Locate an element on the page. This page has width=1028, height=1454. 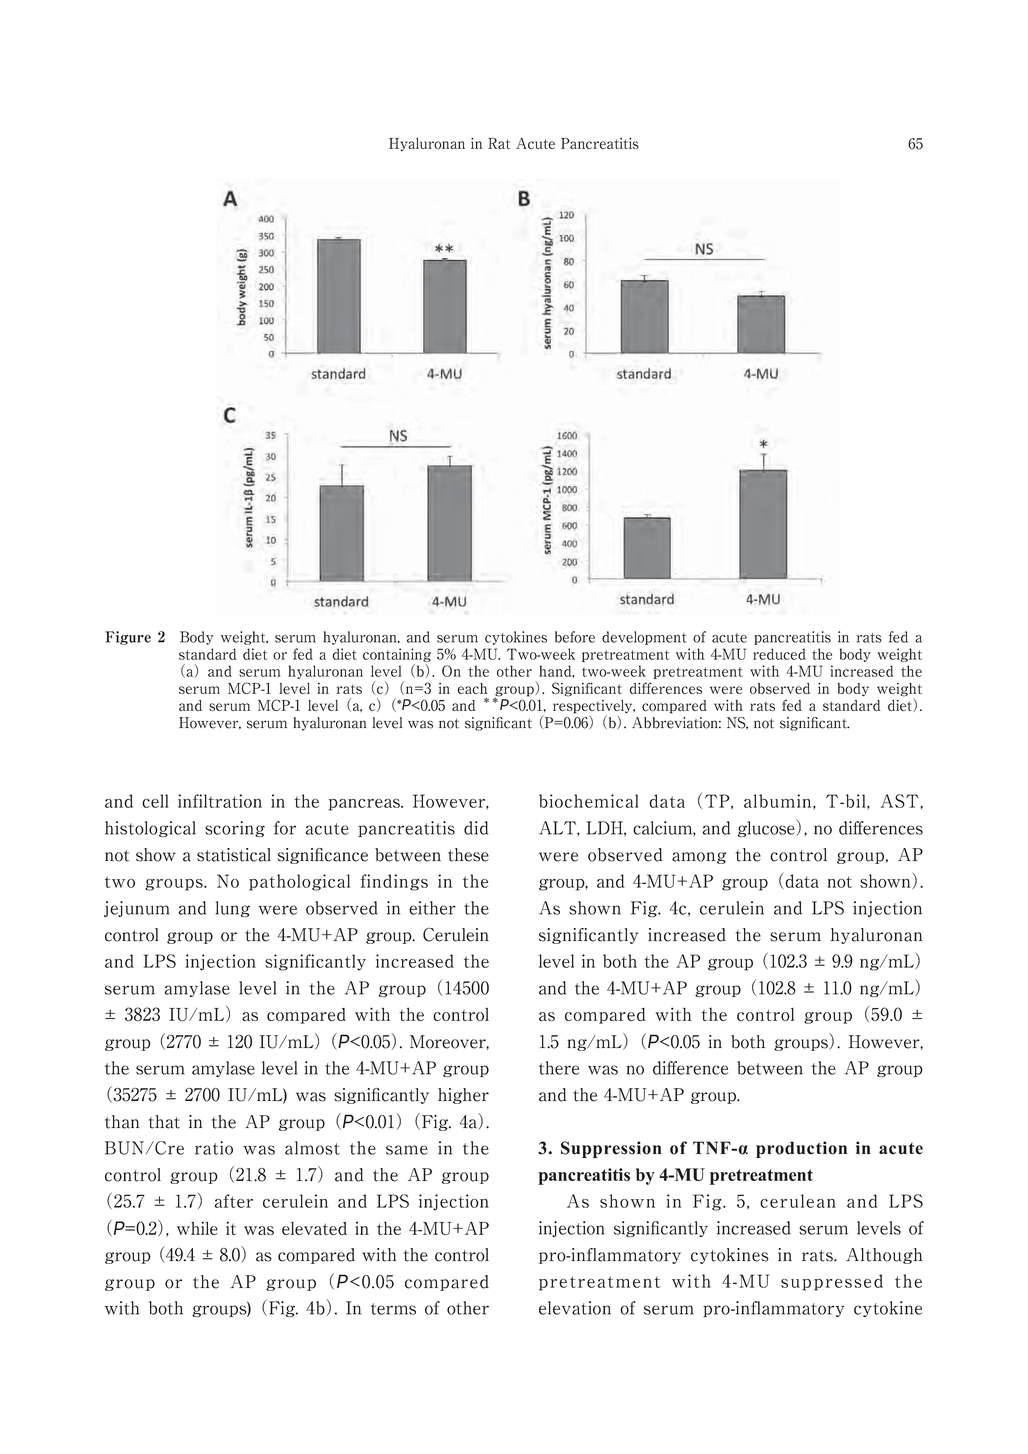
cerulean is located at coordinates (798, 1201).
